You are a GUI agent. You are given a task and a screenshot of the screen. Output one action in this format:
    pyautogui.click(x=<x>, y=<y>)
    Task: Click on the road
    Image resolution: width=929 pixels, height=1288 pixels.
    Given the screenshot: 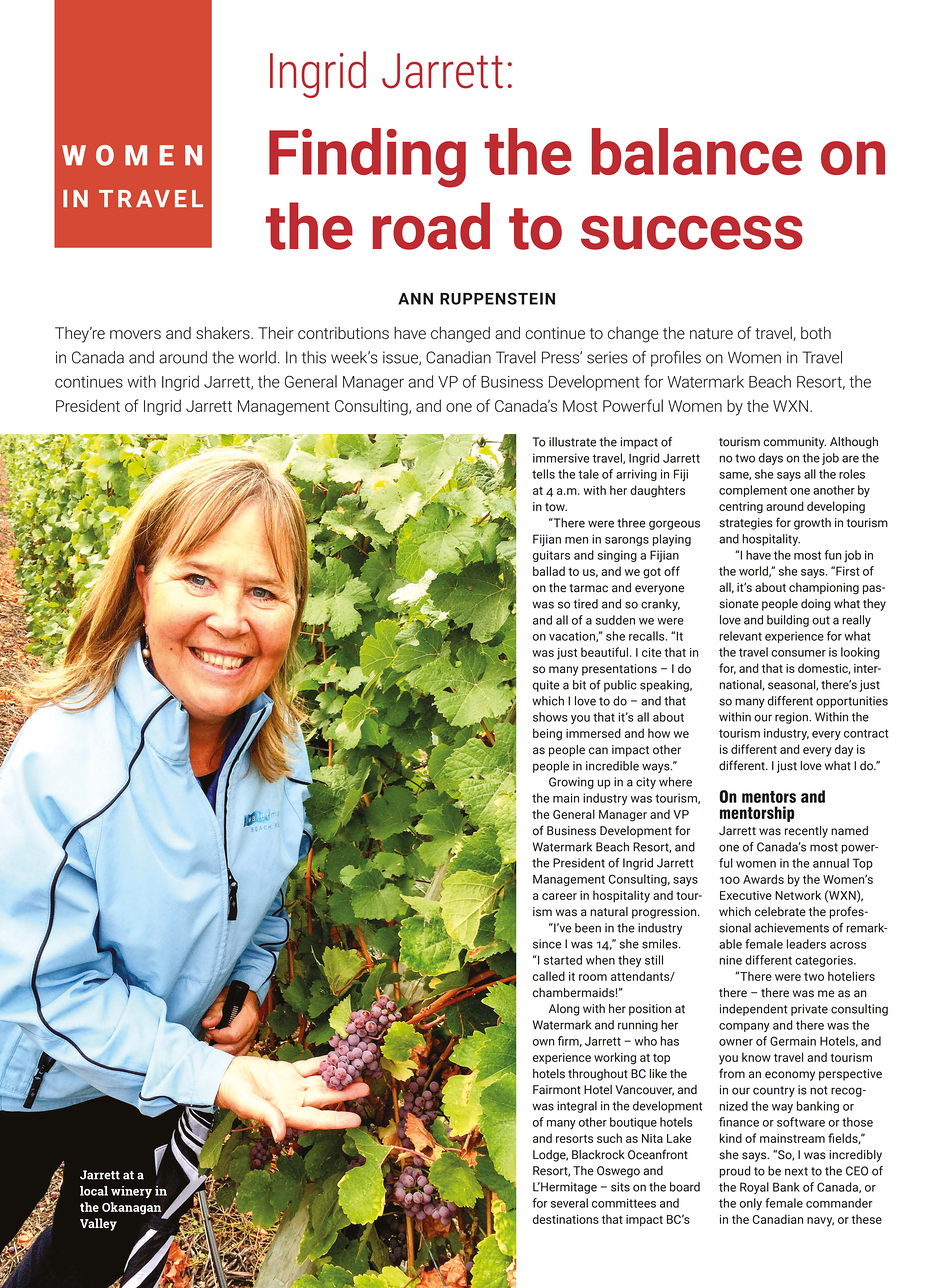 What is the action you would take?
    pyautogui.click(x=431, y=226)
